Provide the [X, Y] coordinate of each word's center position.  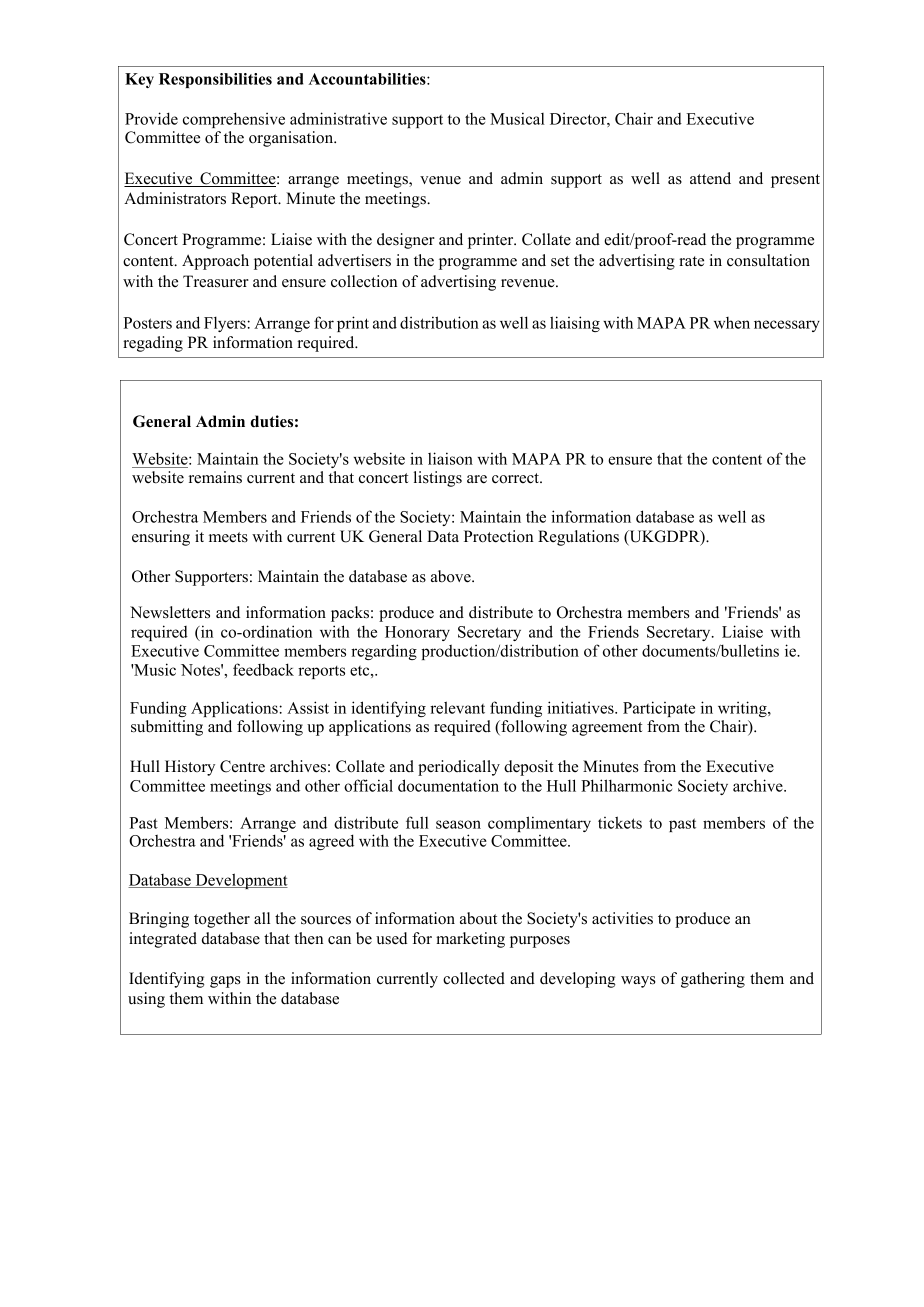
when [732, 323]
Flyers [226, 324]
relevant [457, 707]
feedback [263, 669]
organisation [292, 139]
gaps [225, 982]
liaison [450, 458]
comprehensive [234, 120]
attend [710, 178]
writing [743, 709]
